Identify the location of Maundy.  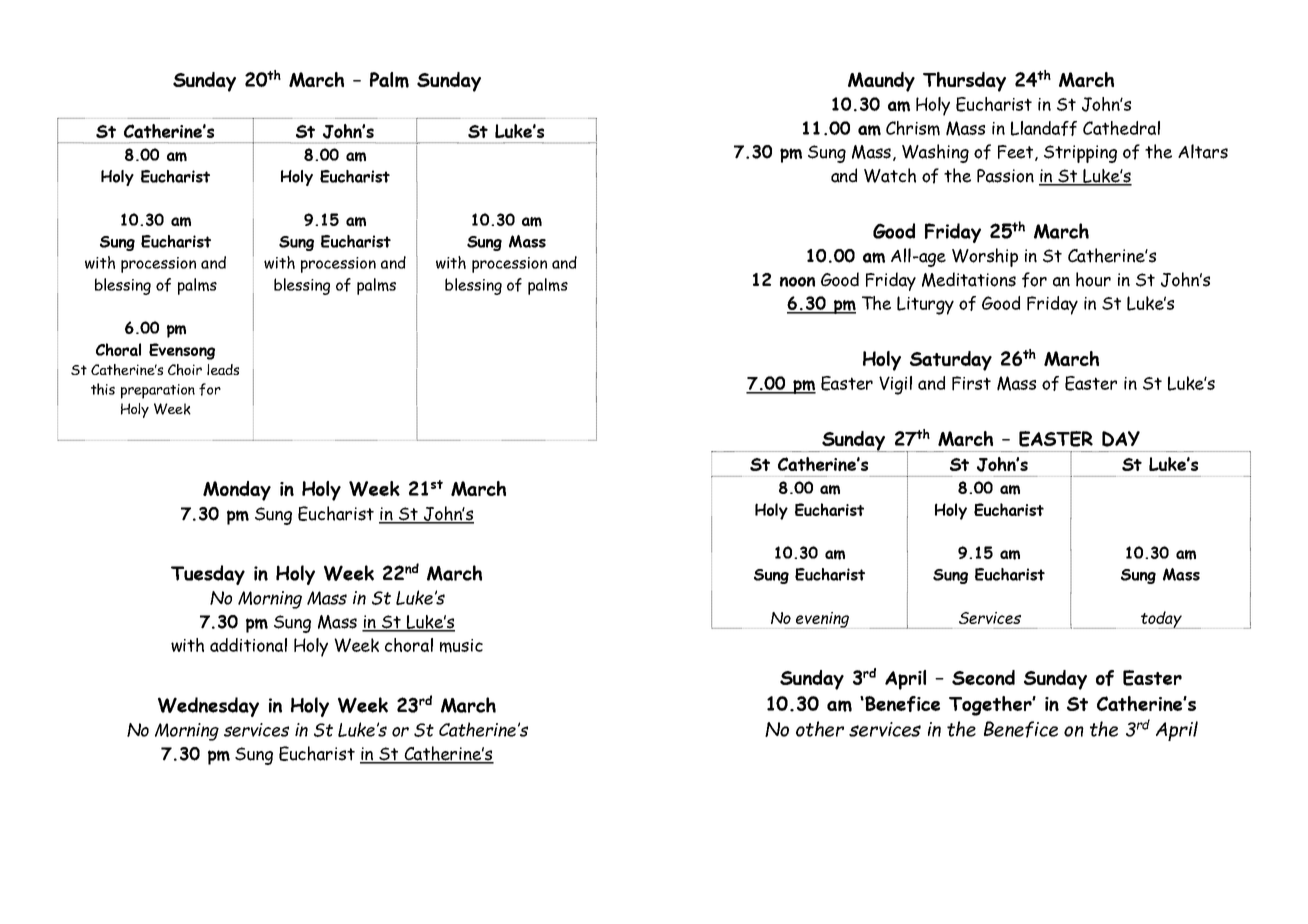
(881, 82).
